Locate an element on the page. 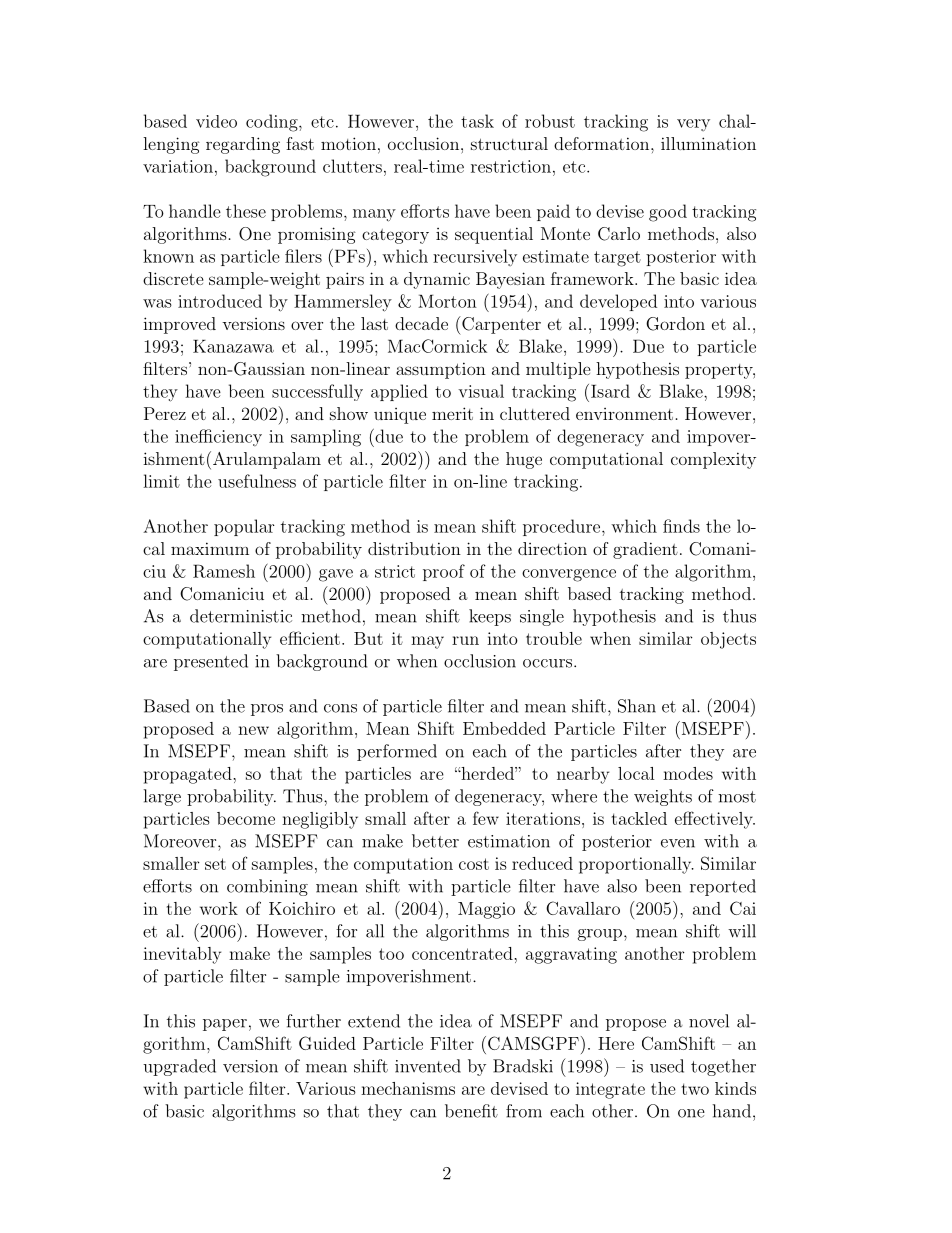 Image resolution: width=952 pixels, height=1233 pixels. Gordon is located at coordinates (675, 324).
